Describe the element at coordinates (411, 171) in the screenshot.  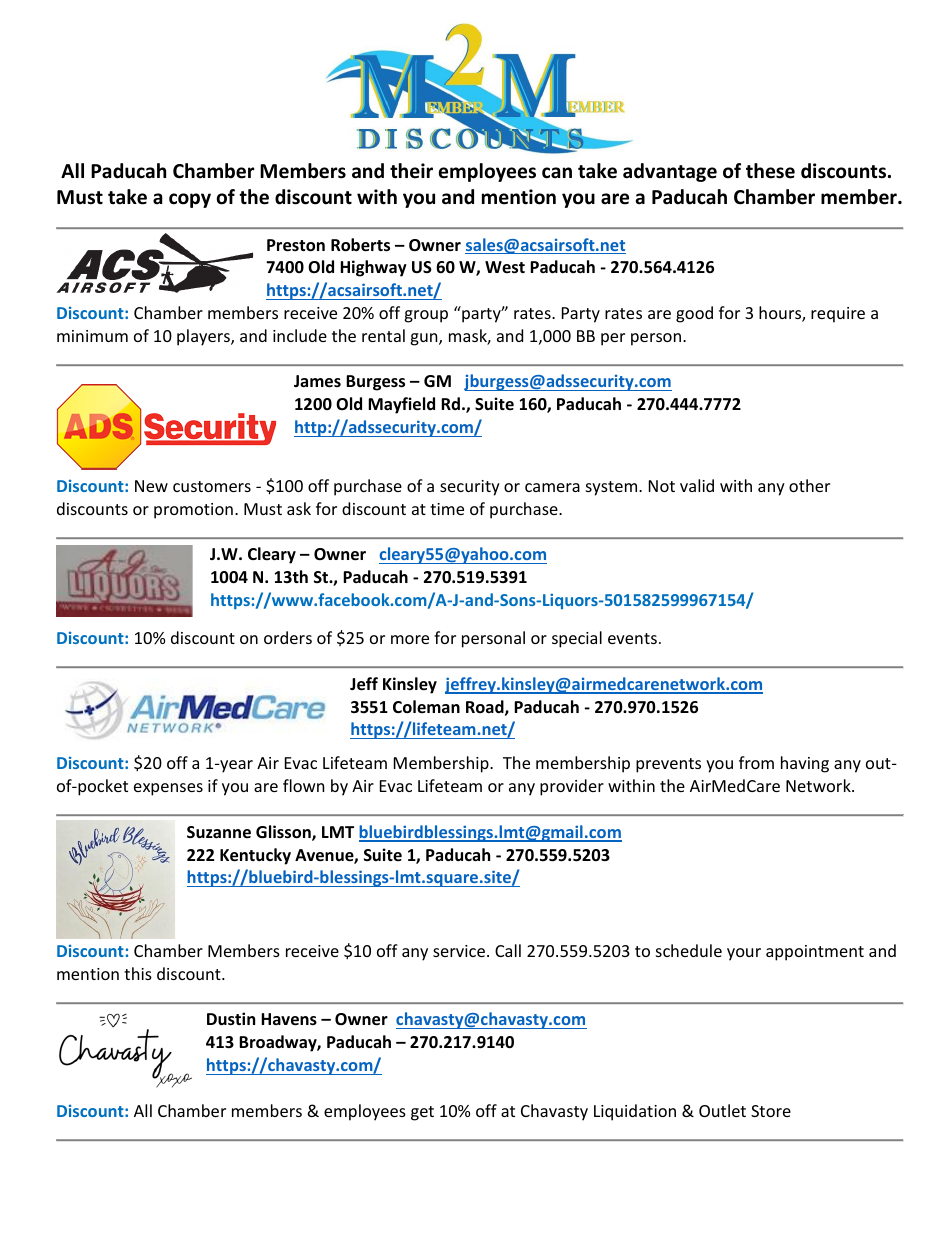
I see `their` at that location.
